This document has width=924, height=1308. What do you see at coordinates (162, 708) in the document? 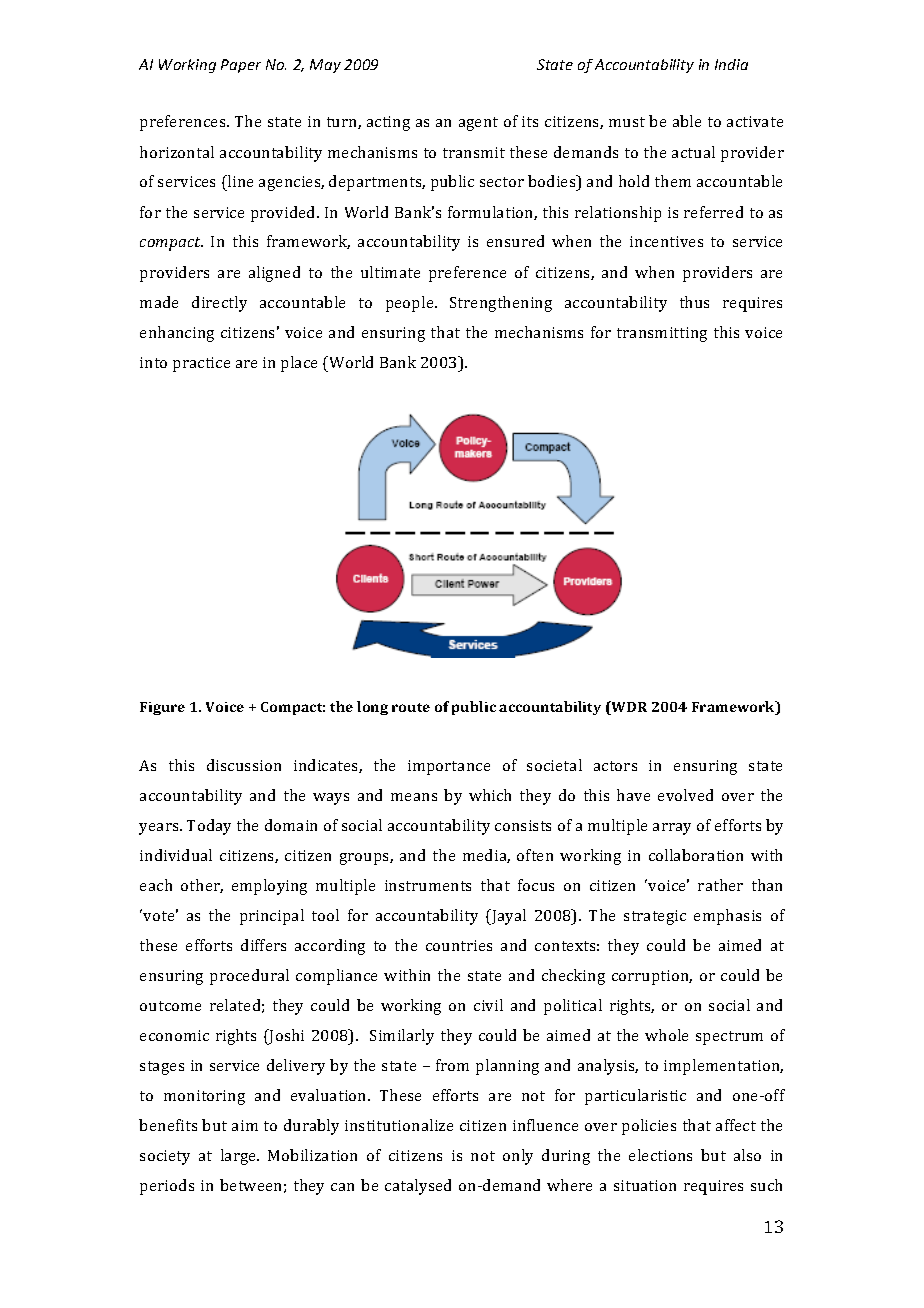
I see `Figure` at bounding box center [162, 708].
